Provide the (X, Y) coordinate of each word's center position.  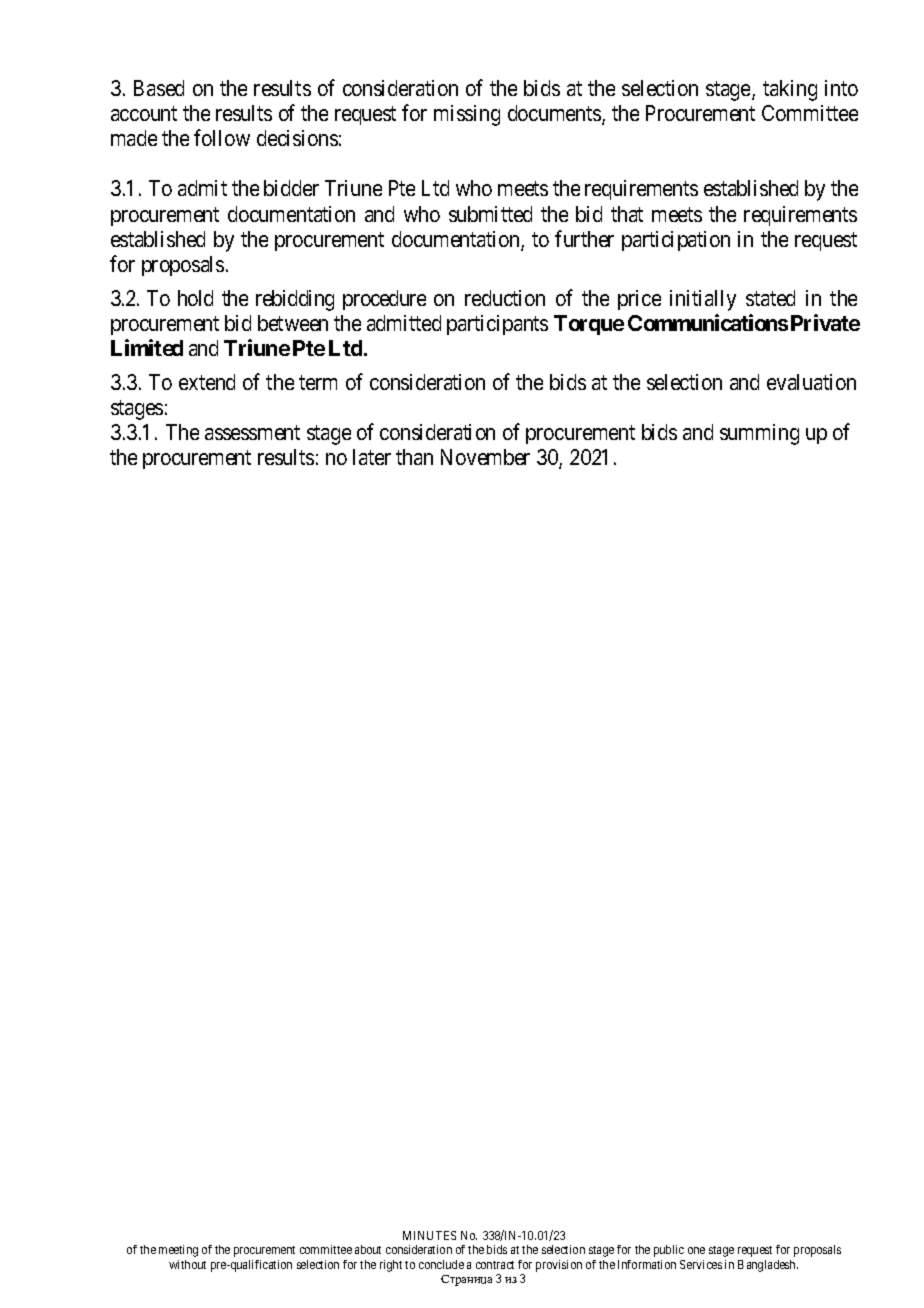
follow (222, 138)
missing (467, 115)
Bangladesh (768, 1266)
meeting (178, 1251)
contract (495, 1265)
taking (790, 90)
